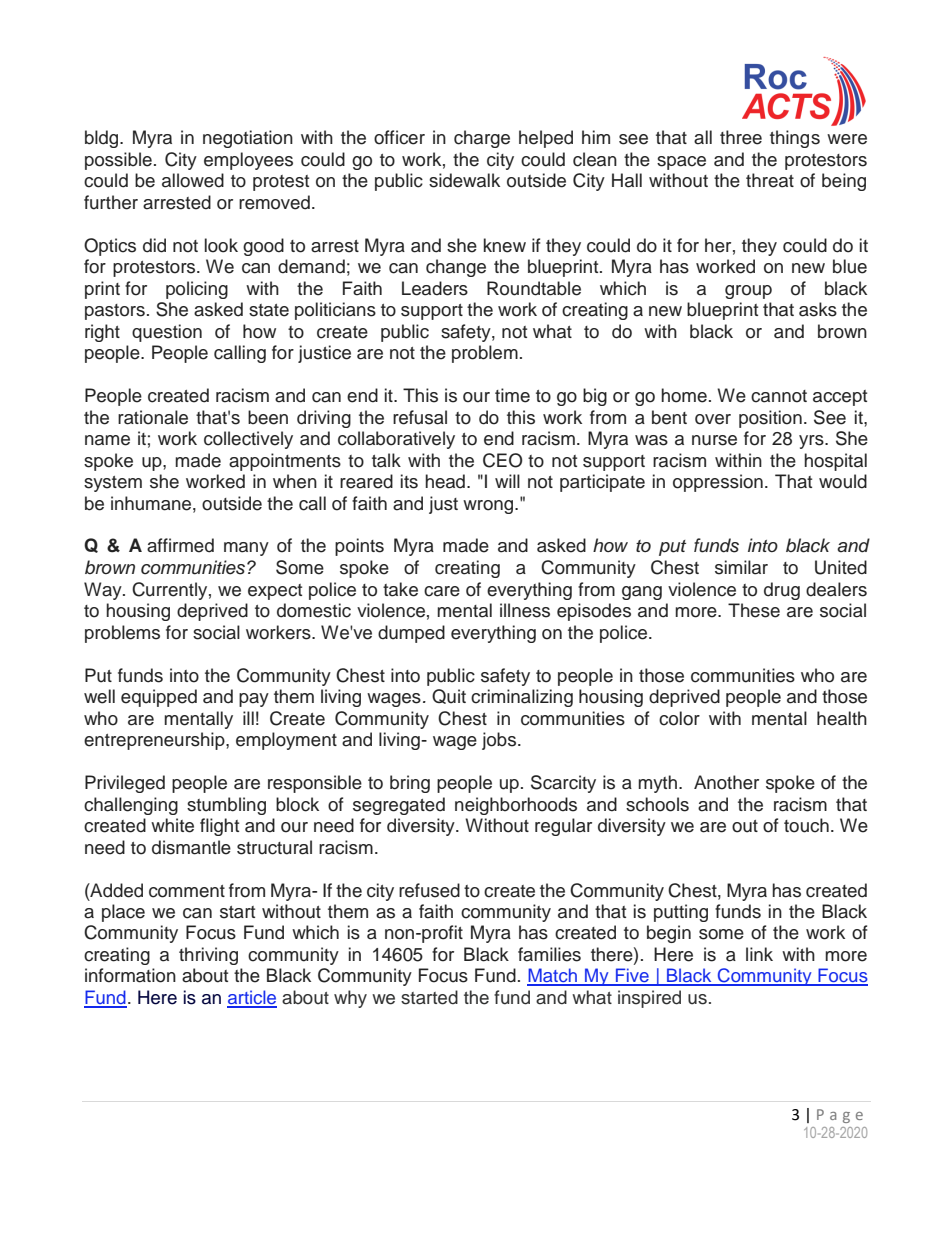 The image size is (952, 1233). I want to click on care, so click(442, 591).
